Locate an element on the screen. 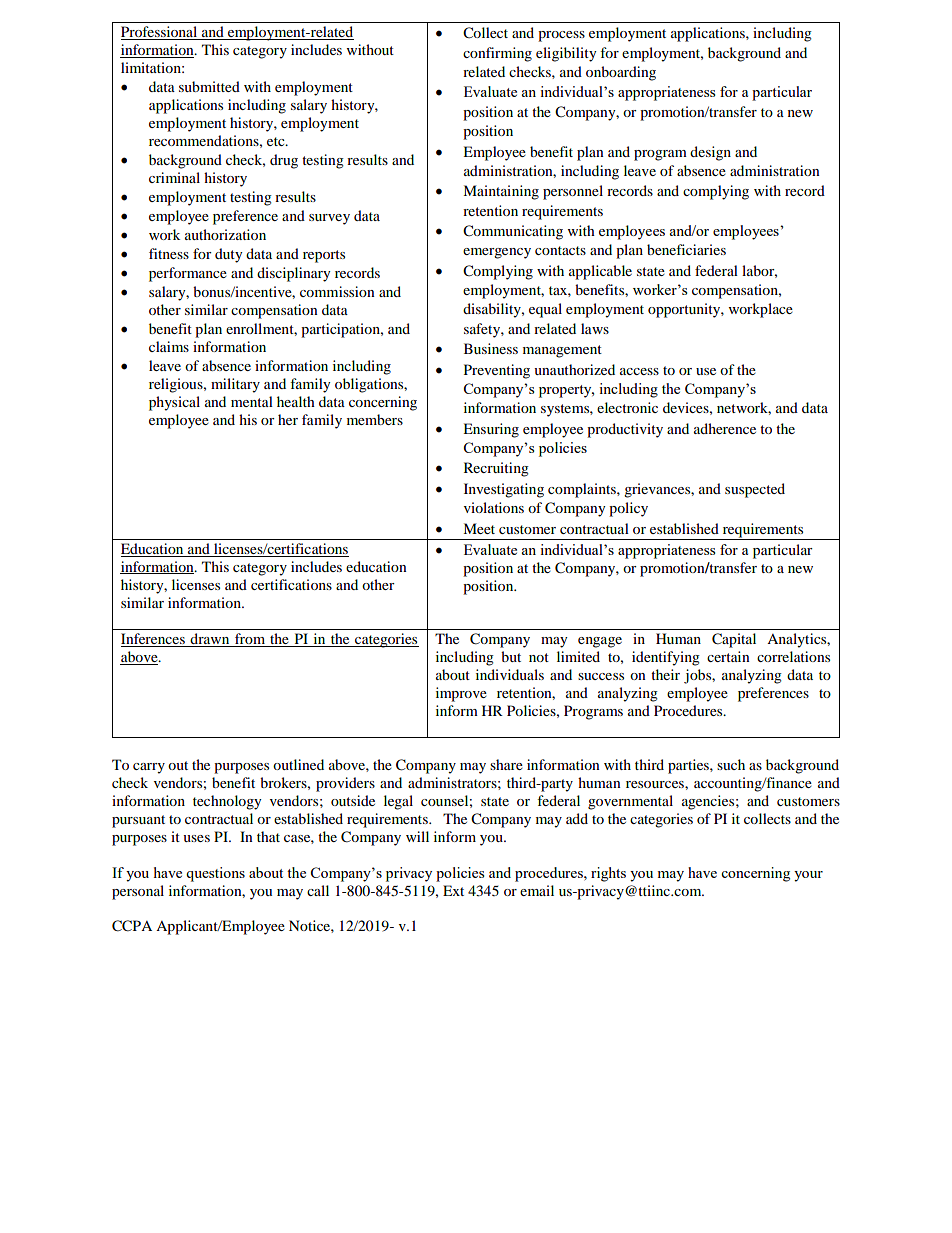  onboarding is located at coordinates (621, 73).
